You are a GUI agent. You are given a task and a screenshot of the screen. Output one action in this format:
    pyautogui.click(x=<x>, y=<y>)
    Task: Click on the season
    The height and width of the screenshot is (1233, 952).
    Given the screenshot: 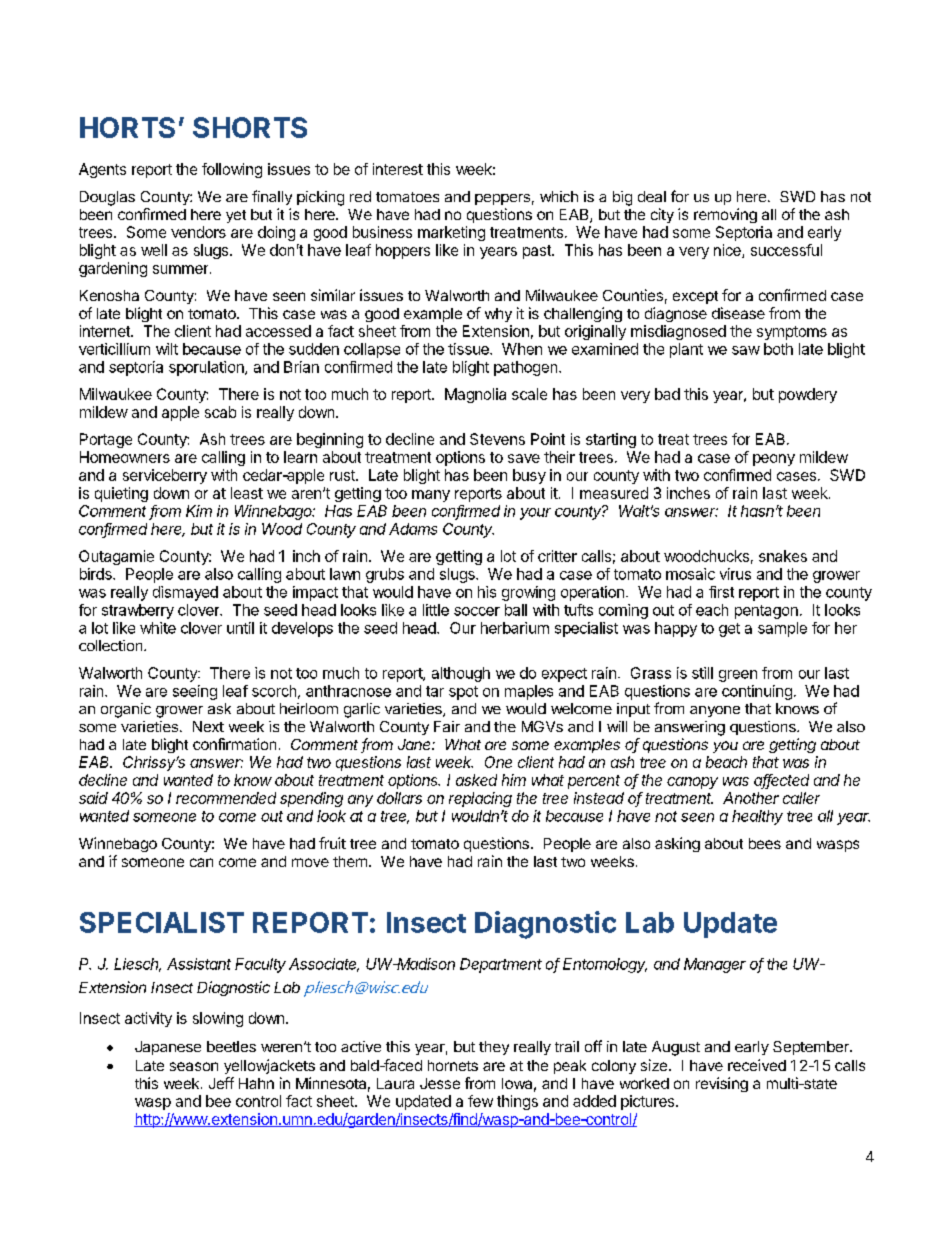 What is the action you would take?
    pyautogui.click(x=194, y=1066)
